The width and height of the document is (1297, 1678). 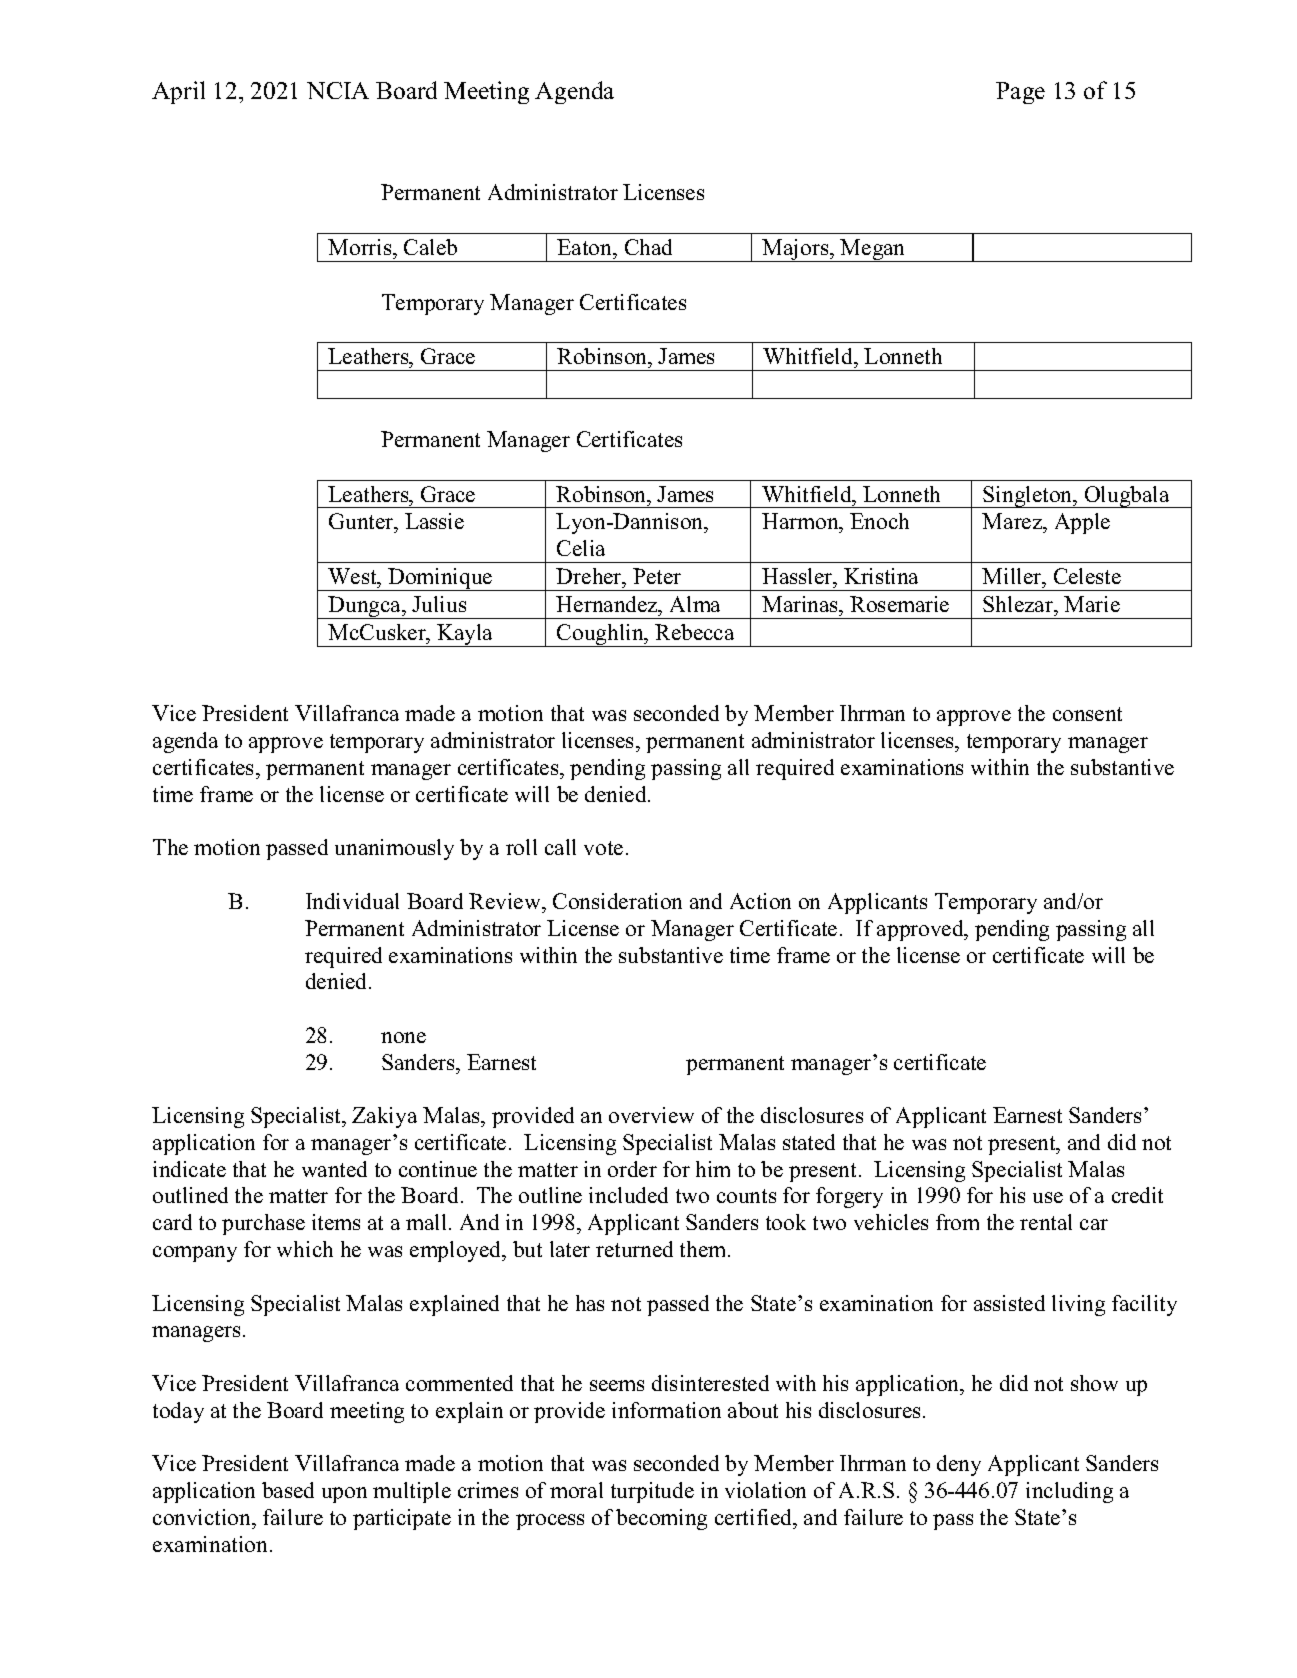 I want to click on based, so click(x=288, y=1490).
